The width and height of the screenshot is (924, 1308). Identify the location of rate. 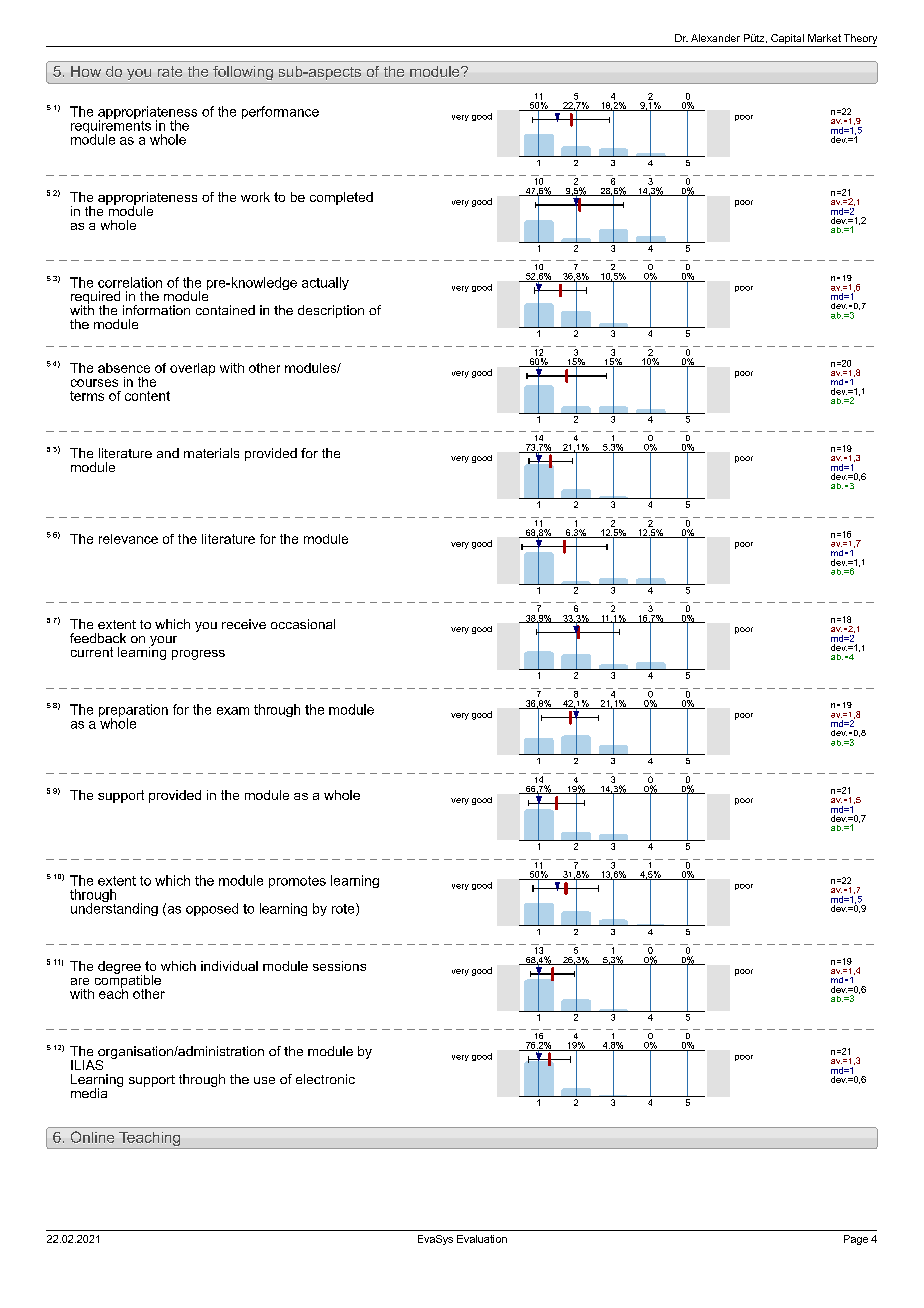
(170, 71).
